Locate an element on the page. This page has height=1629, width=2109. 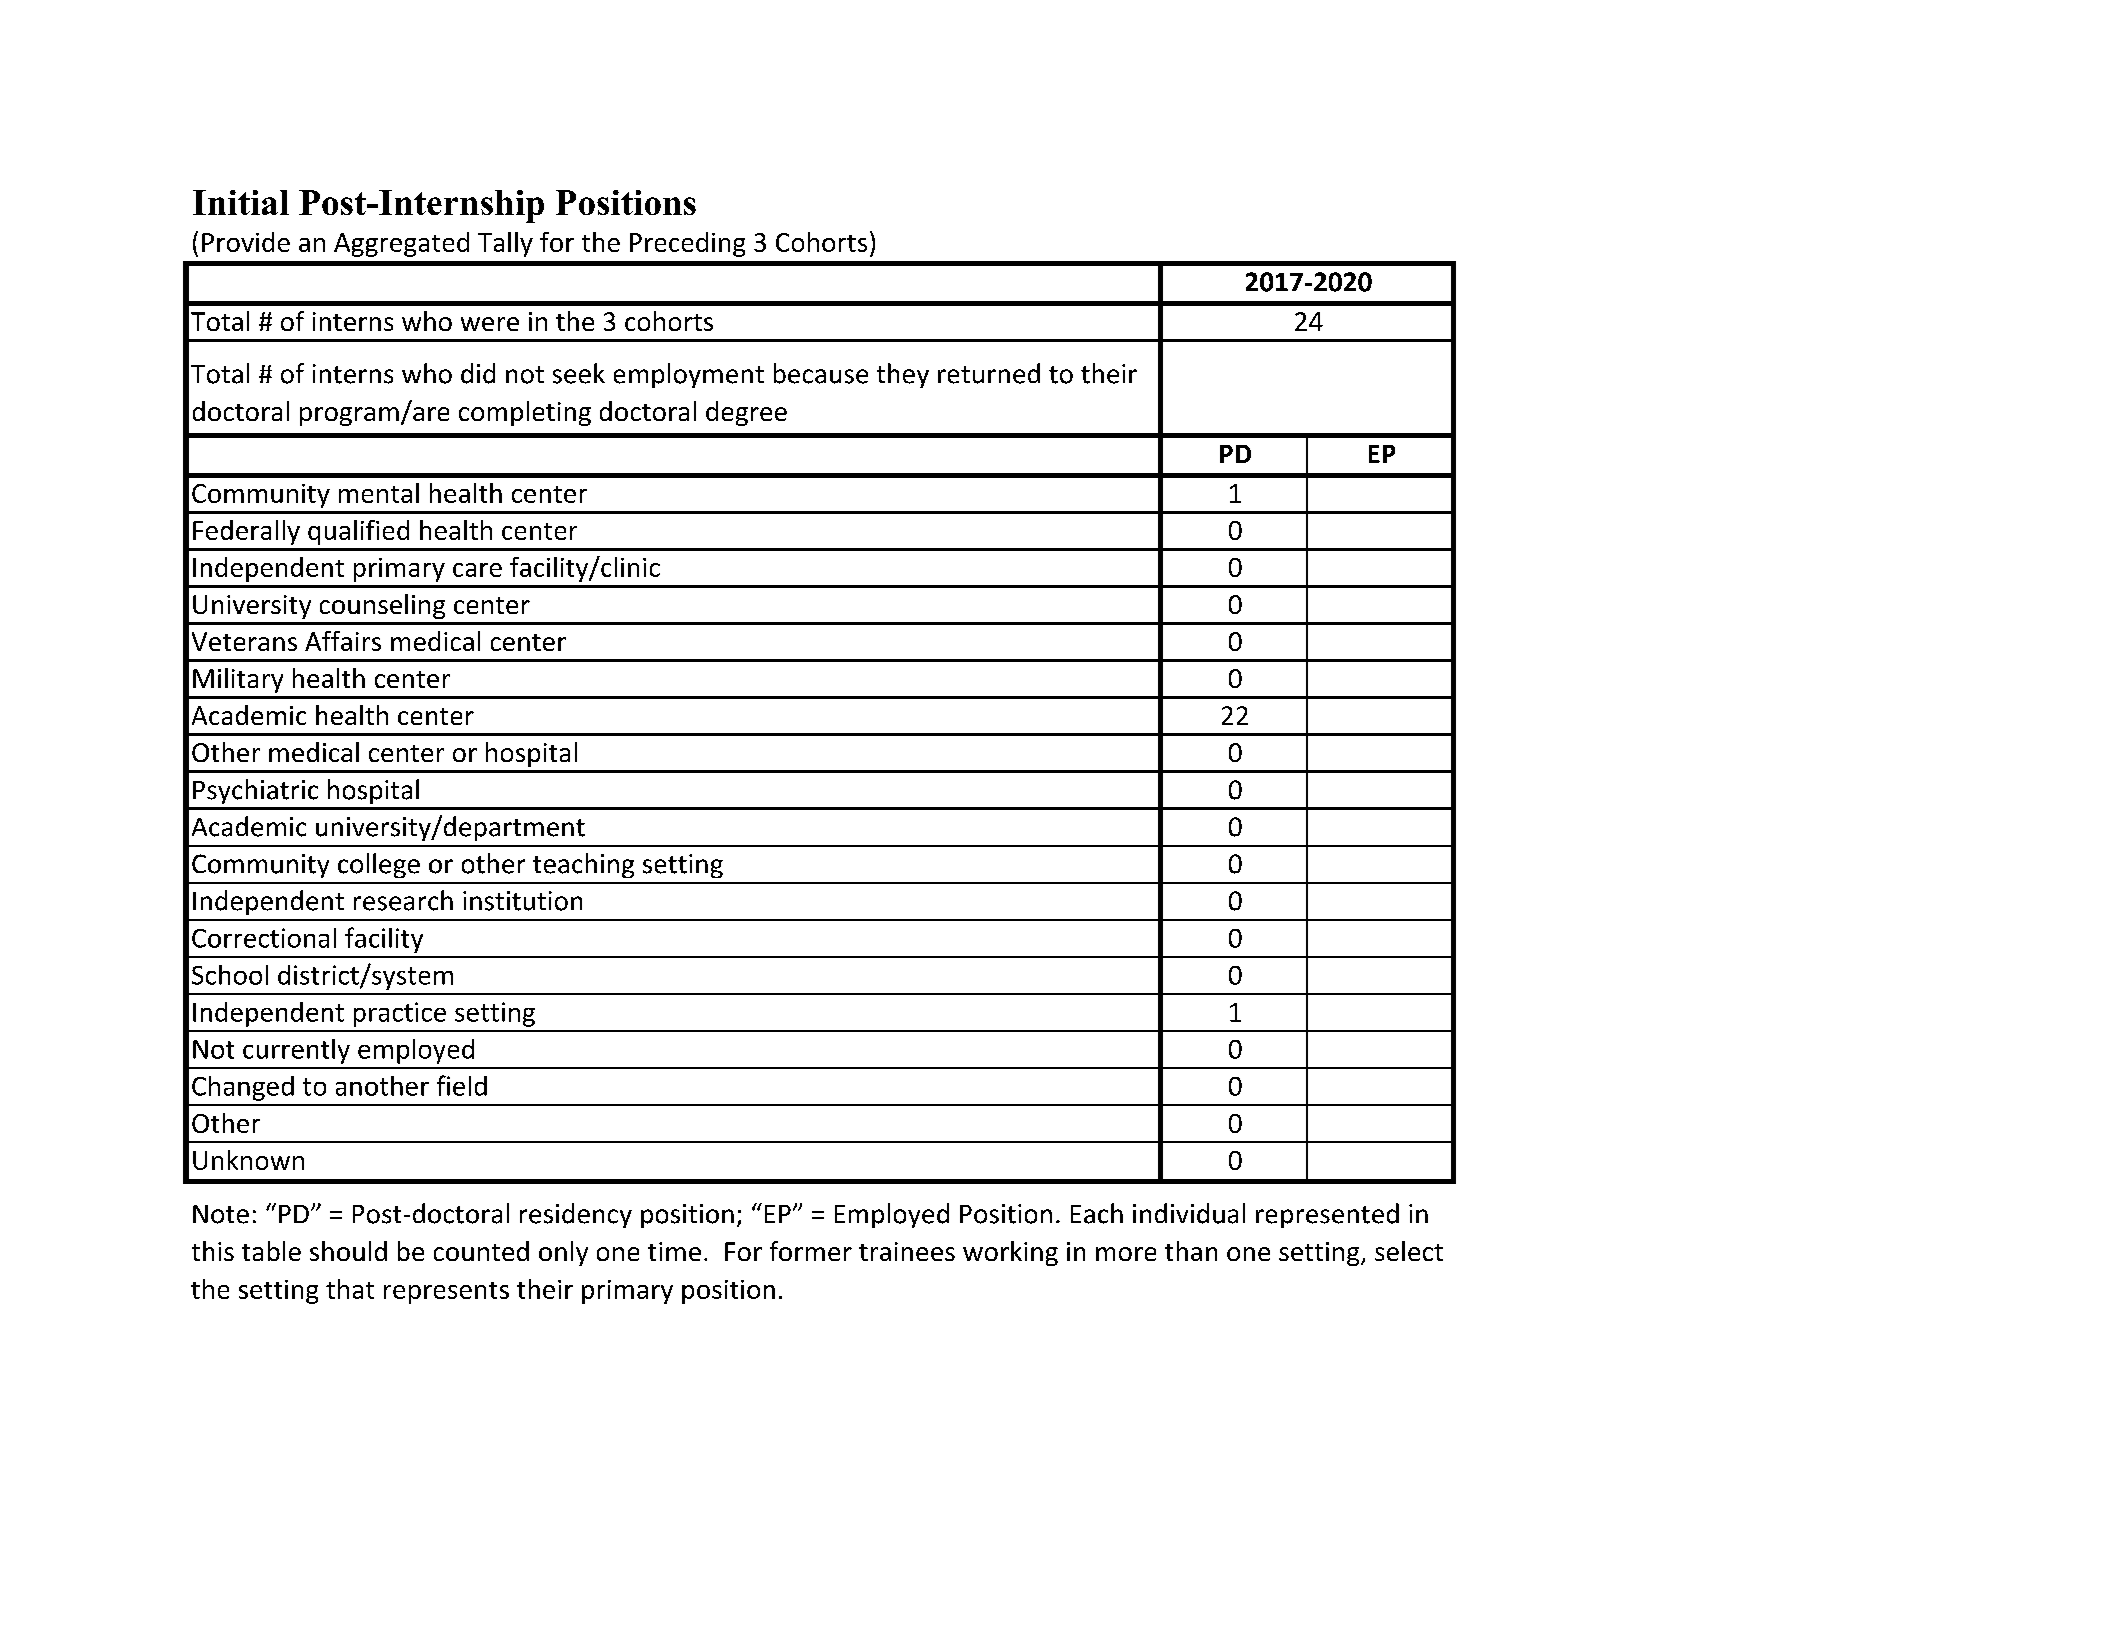
former is located at coordinates (811, 1251).
